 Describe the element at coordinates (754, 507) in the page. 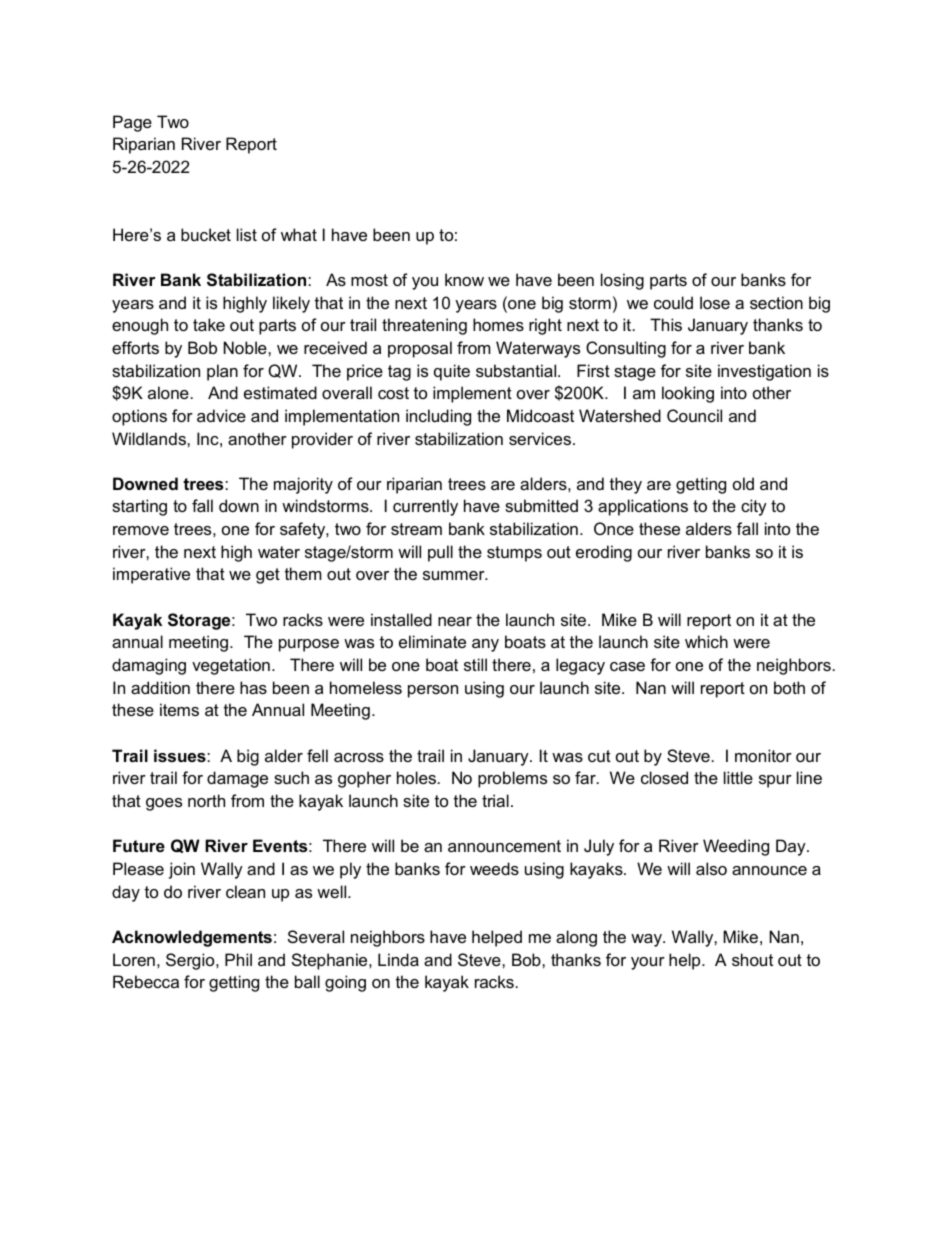

I see `city` at that location.
